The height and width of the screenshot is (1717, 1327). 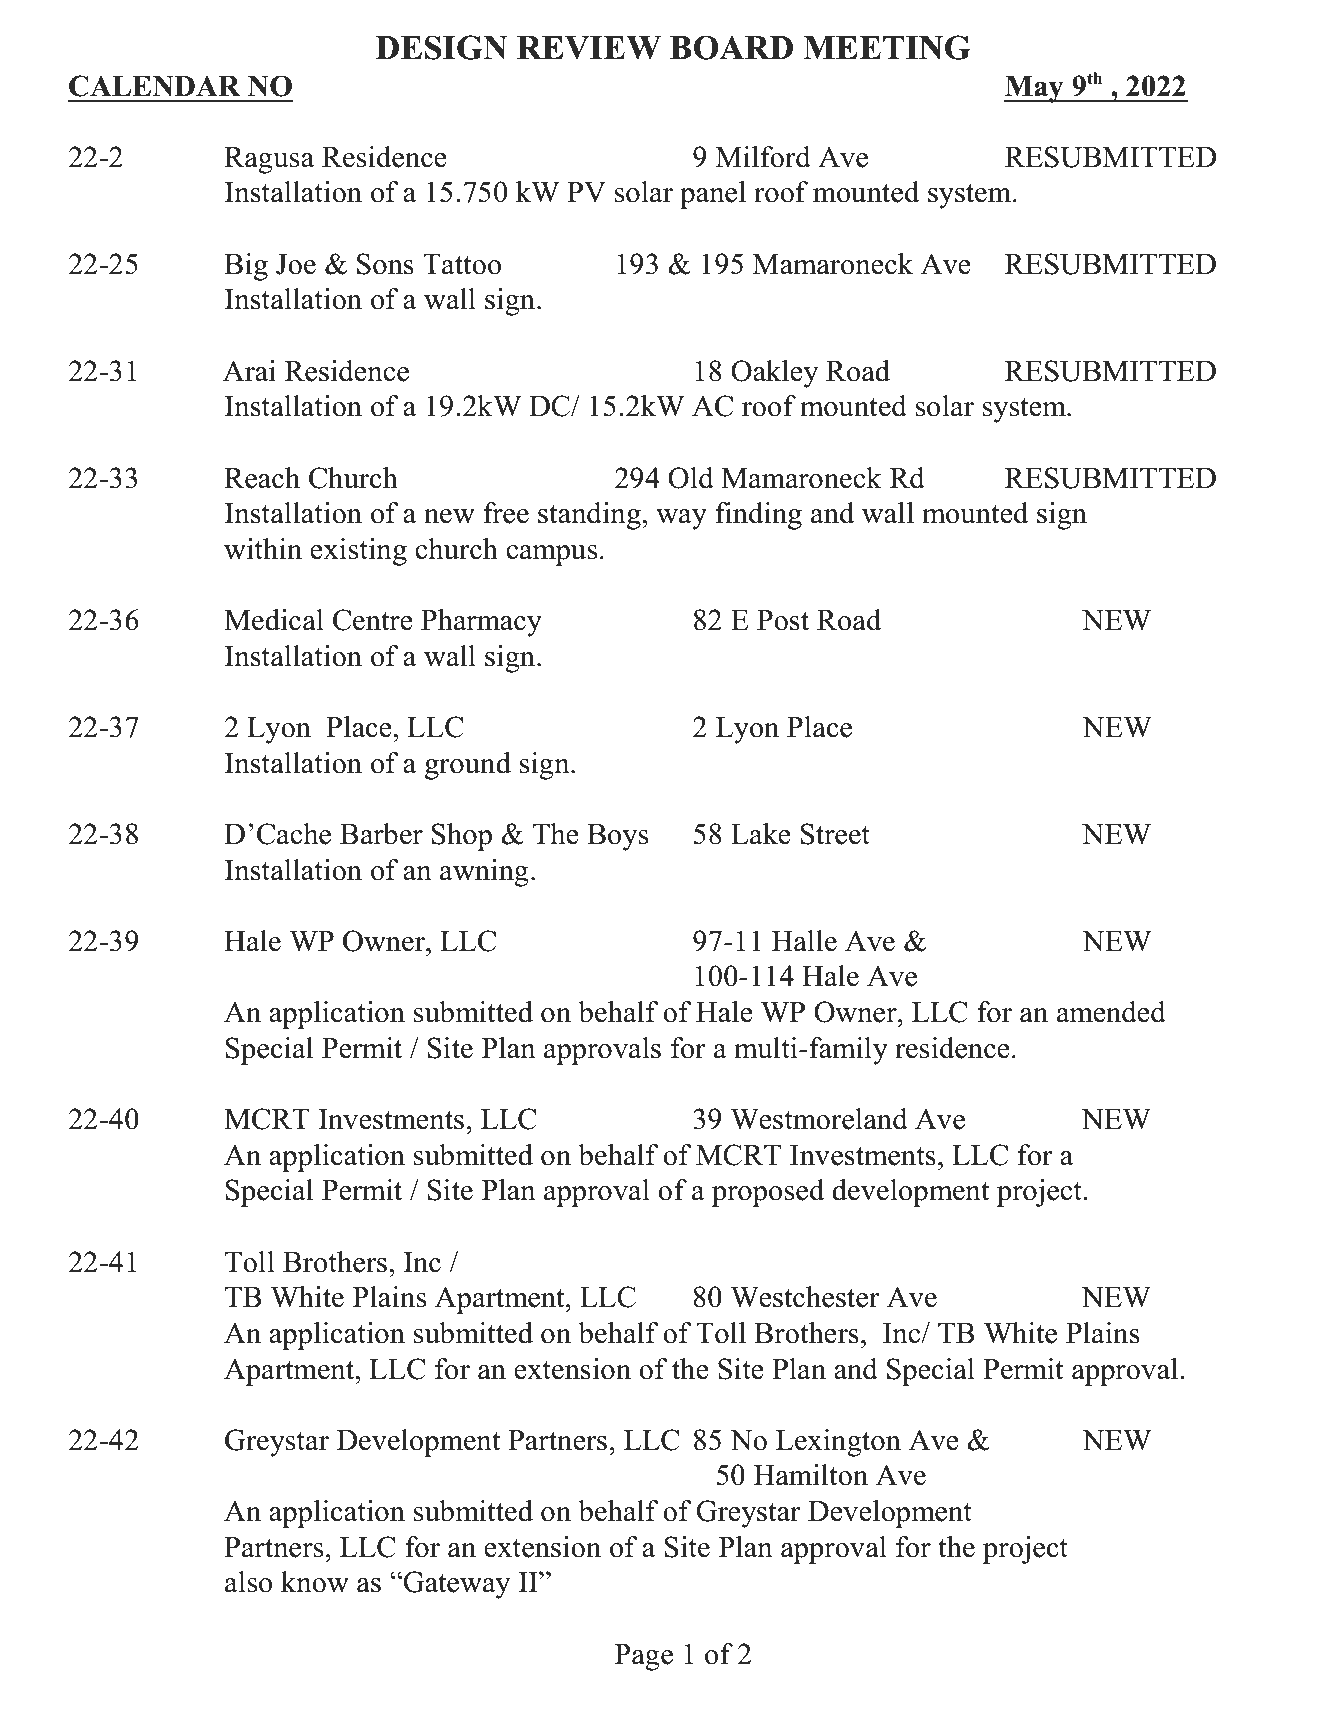 I want to click on Sons, so click(x=385, y=264).
